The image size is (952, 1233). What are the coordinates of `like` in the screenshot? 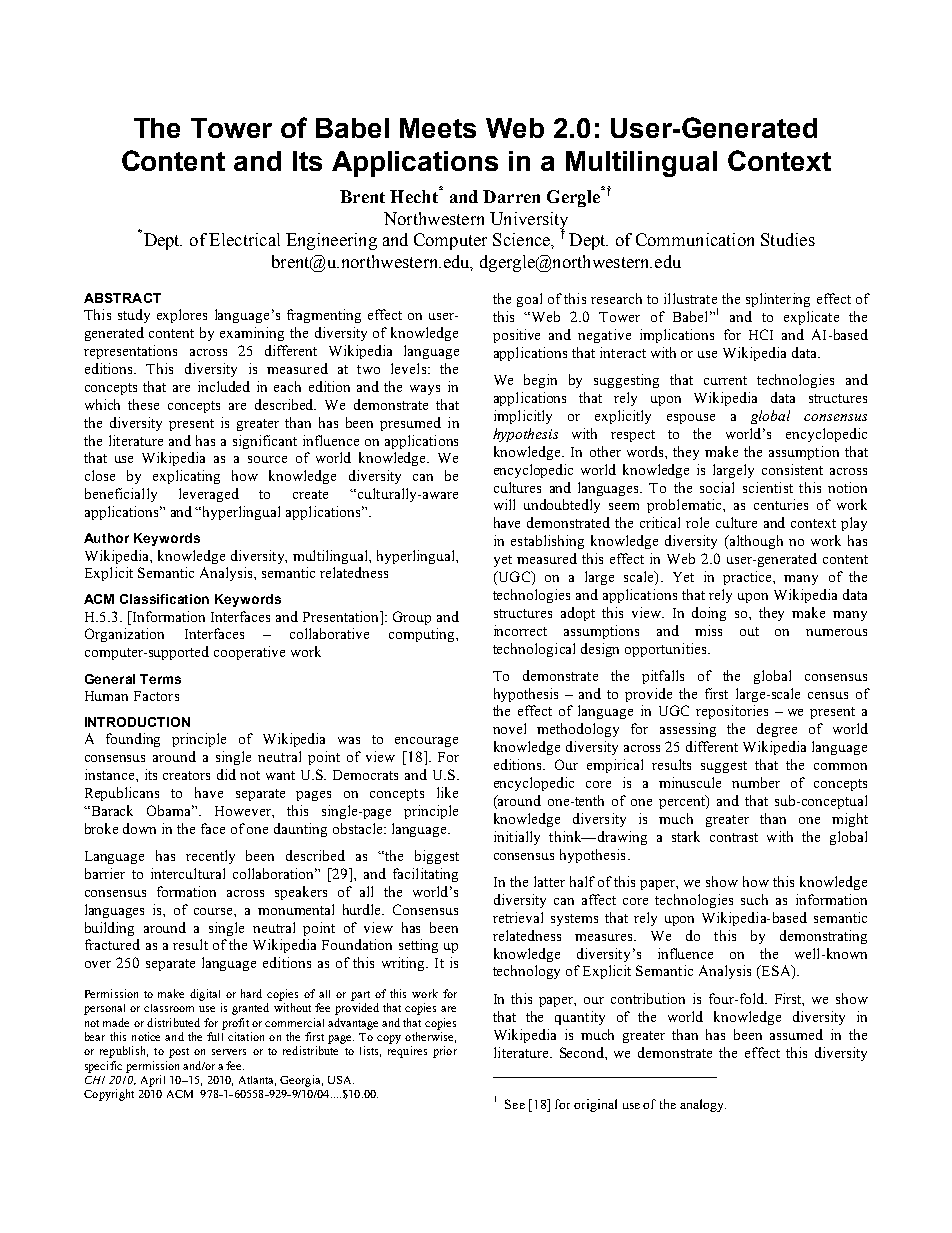 It's located at (447, 792).
